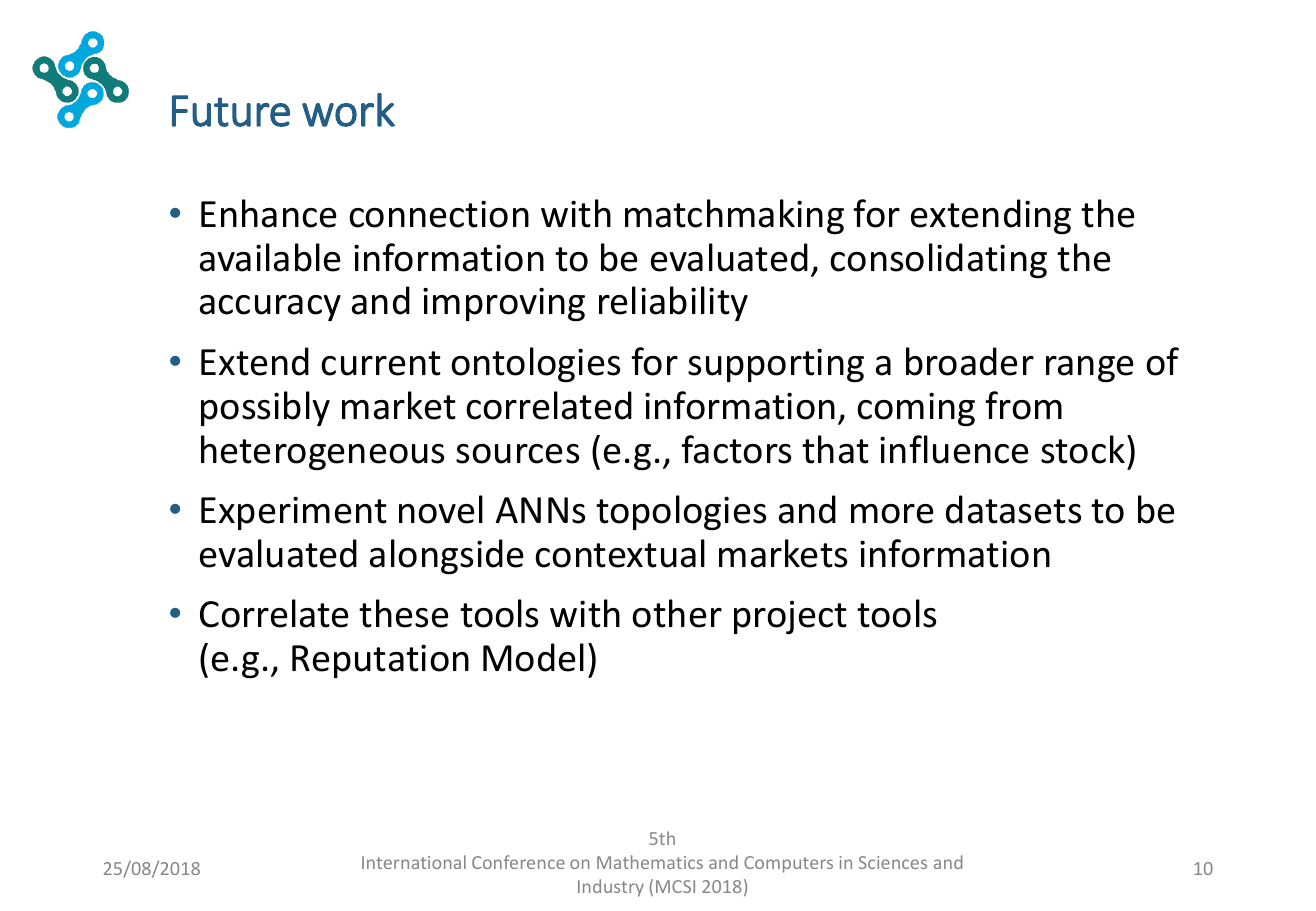 This page has height=911, width=1316. I want to click on Experiment, so click(294, 513).
